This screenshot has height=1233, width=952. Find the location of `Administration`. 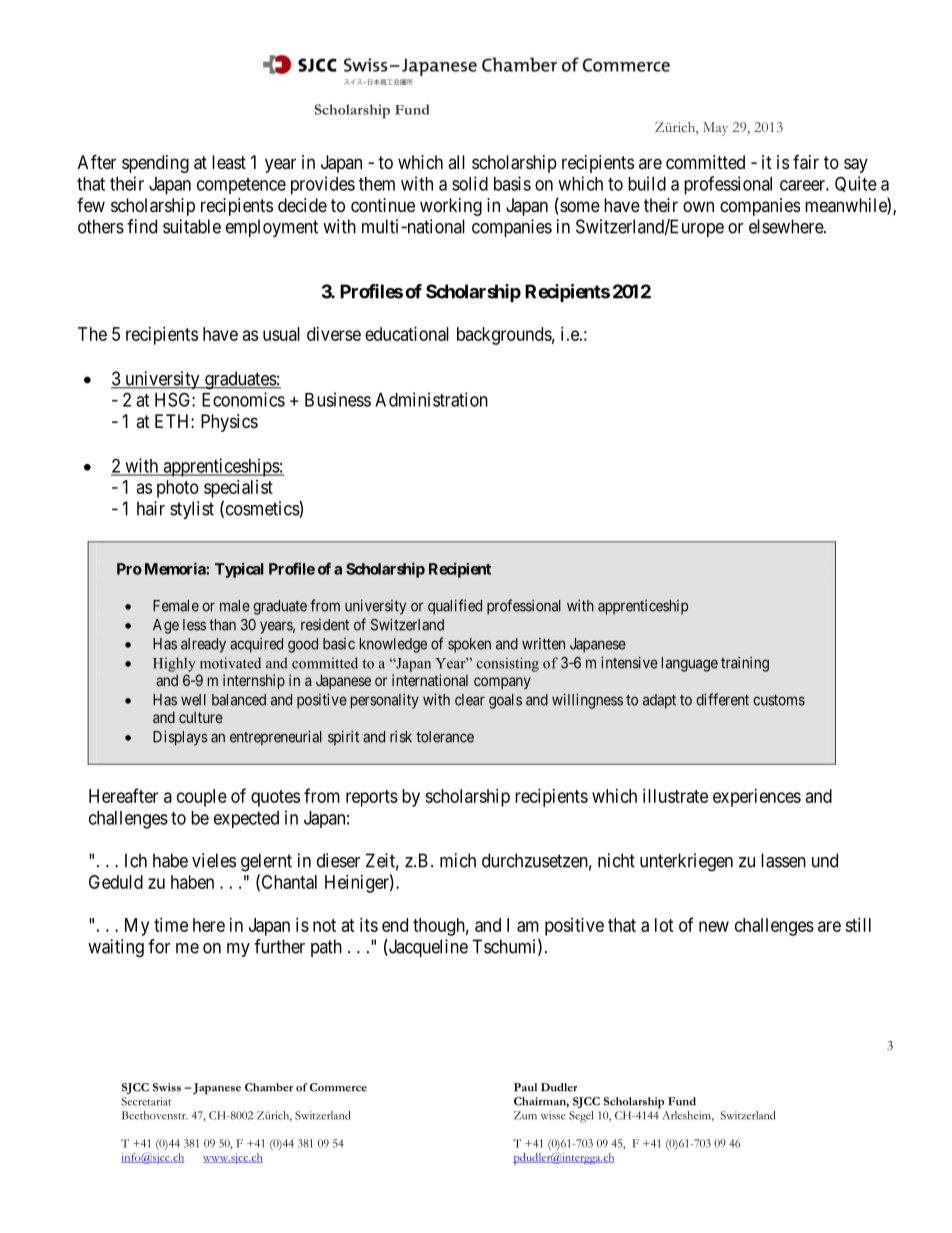

Administration is located at coordinates (431, 399).
